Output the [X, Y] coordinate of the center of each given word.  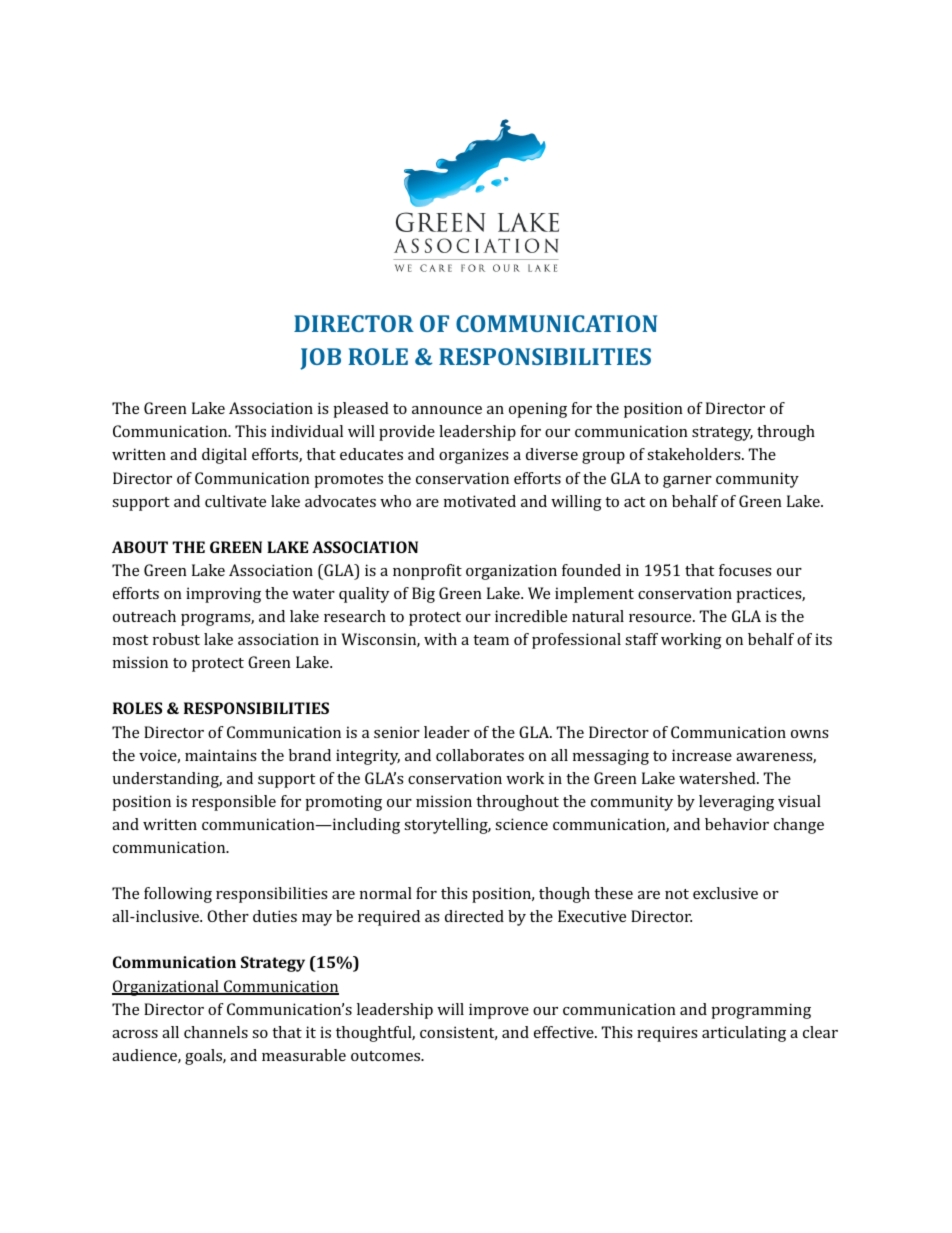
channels [216, 1032]
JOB [320, 359]
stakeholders [695, 454]
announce [447, 410]
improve [499, 1011]
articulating [744, 1034]
